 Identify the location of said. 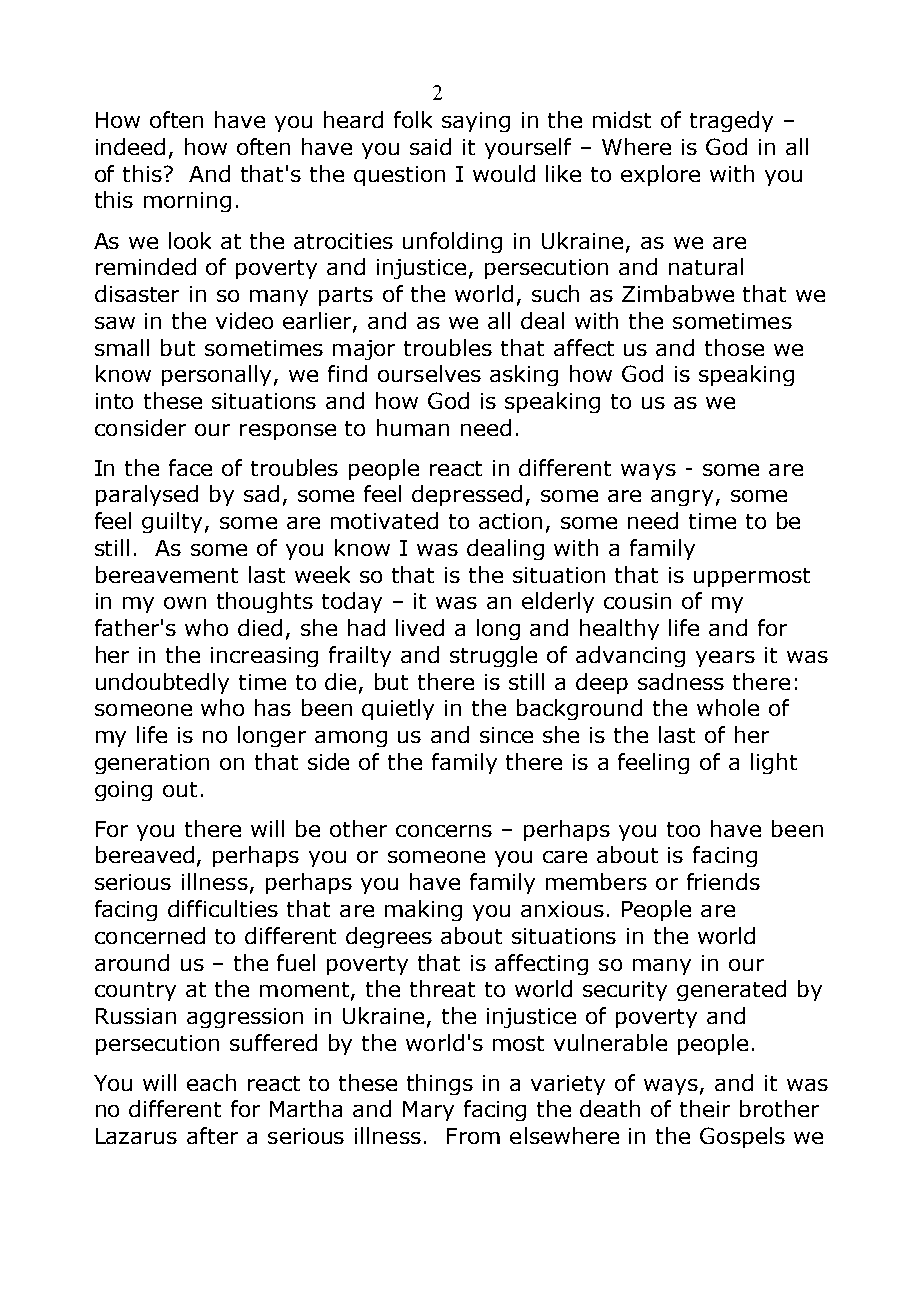
(430, 146).
